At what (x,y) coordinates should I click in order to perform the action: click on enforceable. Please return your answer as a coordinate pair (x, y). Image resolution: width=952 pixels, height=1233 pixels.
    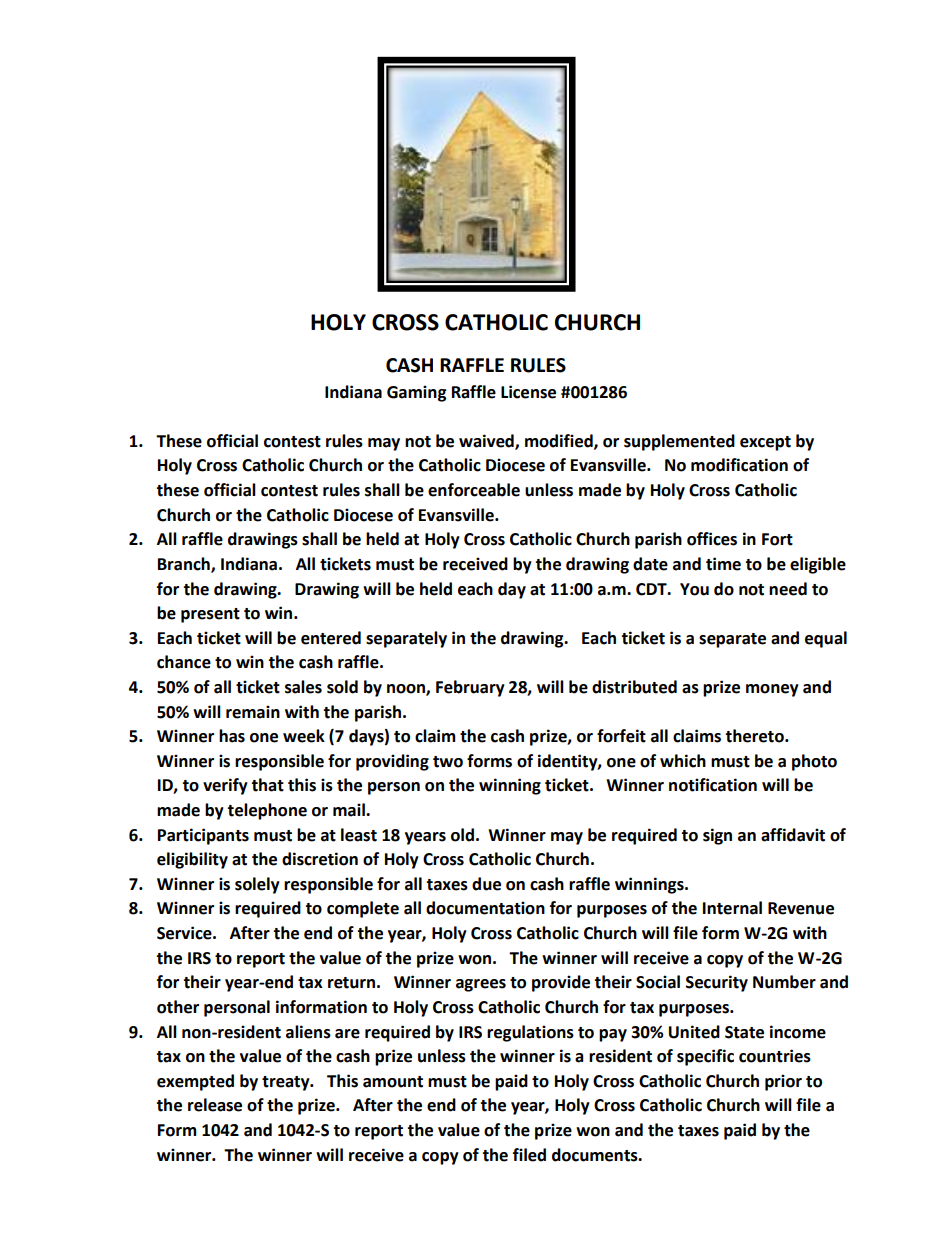
    Looking at the image, I should click on (474, 490).
